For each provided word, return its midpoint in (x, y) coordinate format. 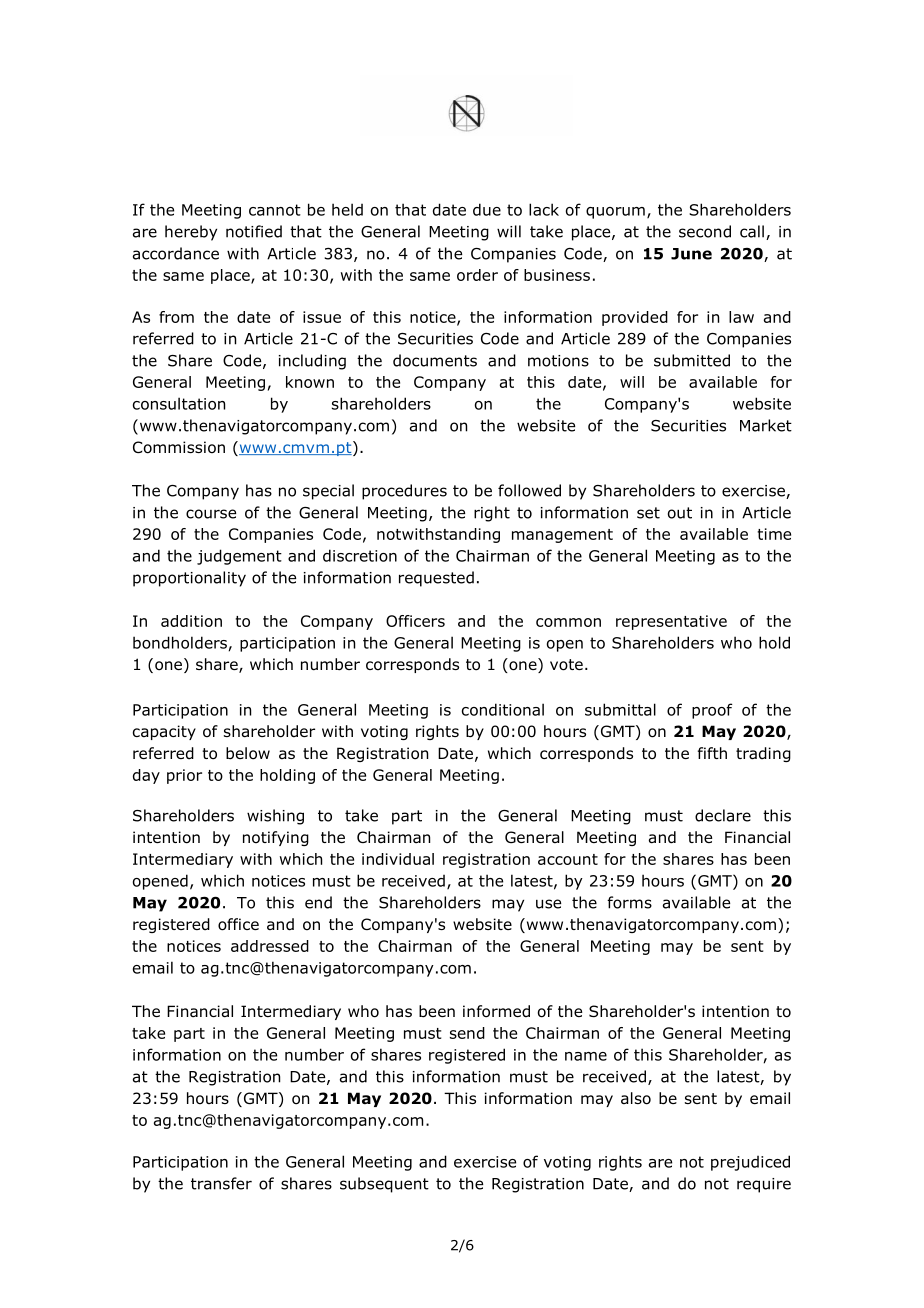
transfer (221, 1183)
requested (436, 579)
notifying (276, 838)
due (487, 209)
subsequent (384, 1185)
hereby (191, 233)
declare (723, 815)
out (680, 513)
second (705, 231)
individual (398, 859)
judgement (239, 557)
